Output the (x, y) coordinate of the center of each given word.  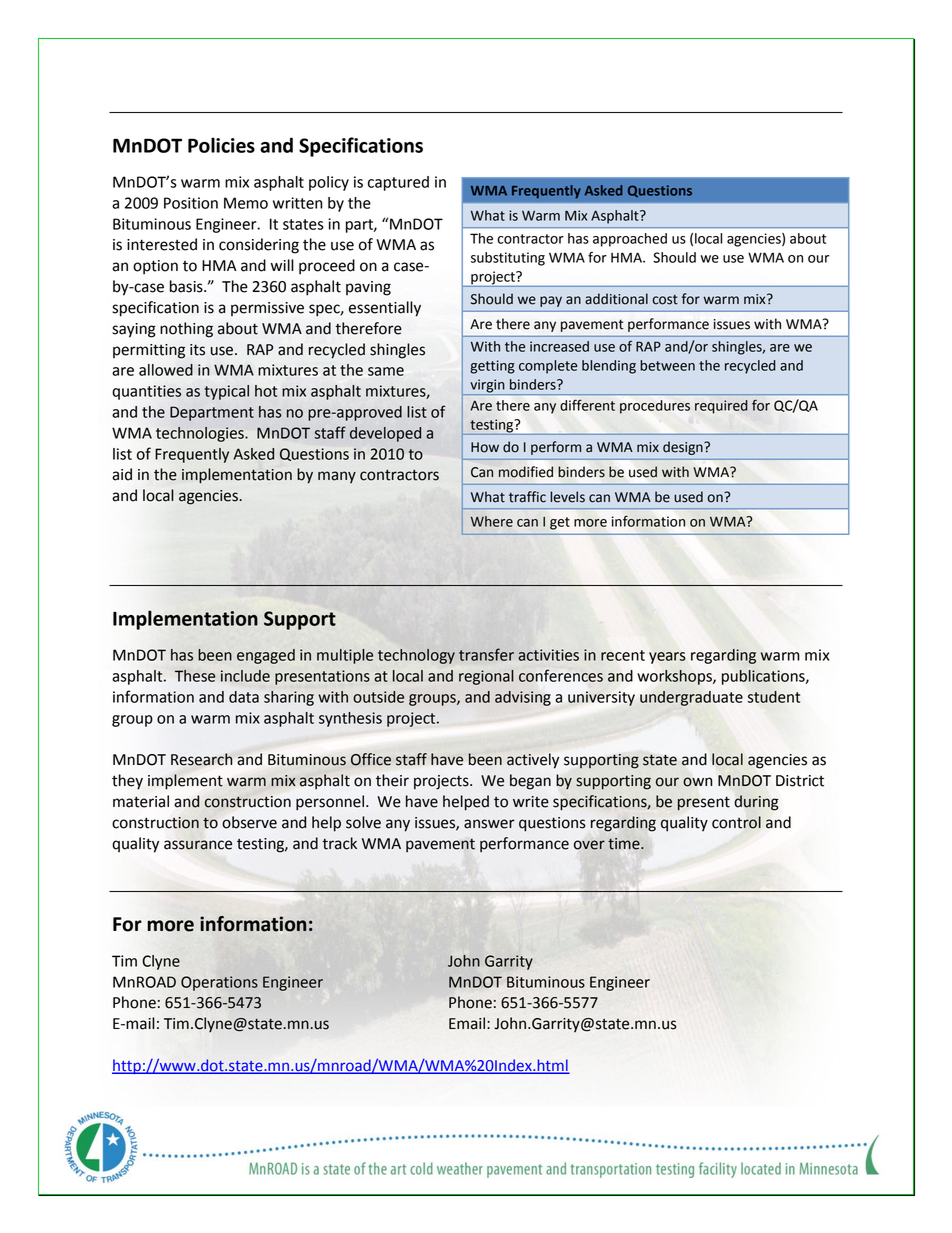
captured (398, 183)
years (667, 658)
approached (630, 240)
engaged (266, 656)
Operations (219, 983)
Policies (221, 145)
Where (492, 521)
